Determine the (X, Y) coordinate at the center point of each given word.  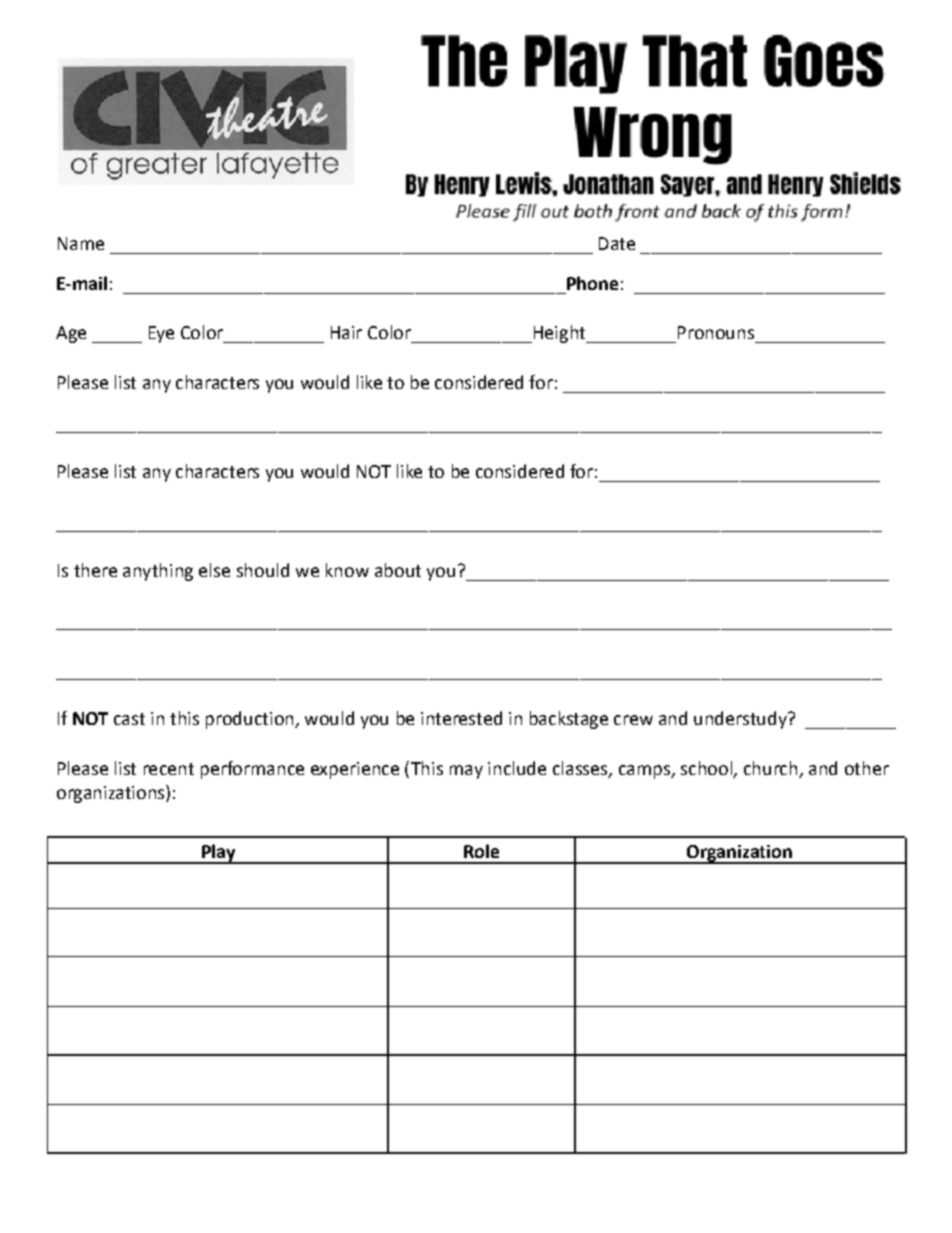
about (398, 570)
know (347, 570)
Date (617, 243)
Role (481, 851)
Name (81, 243)
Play (219, 854)
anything (158, 572)
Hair (346, 332)
